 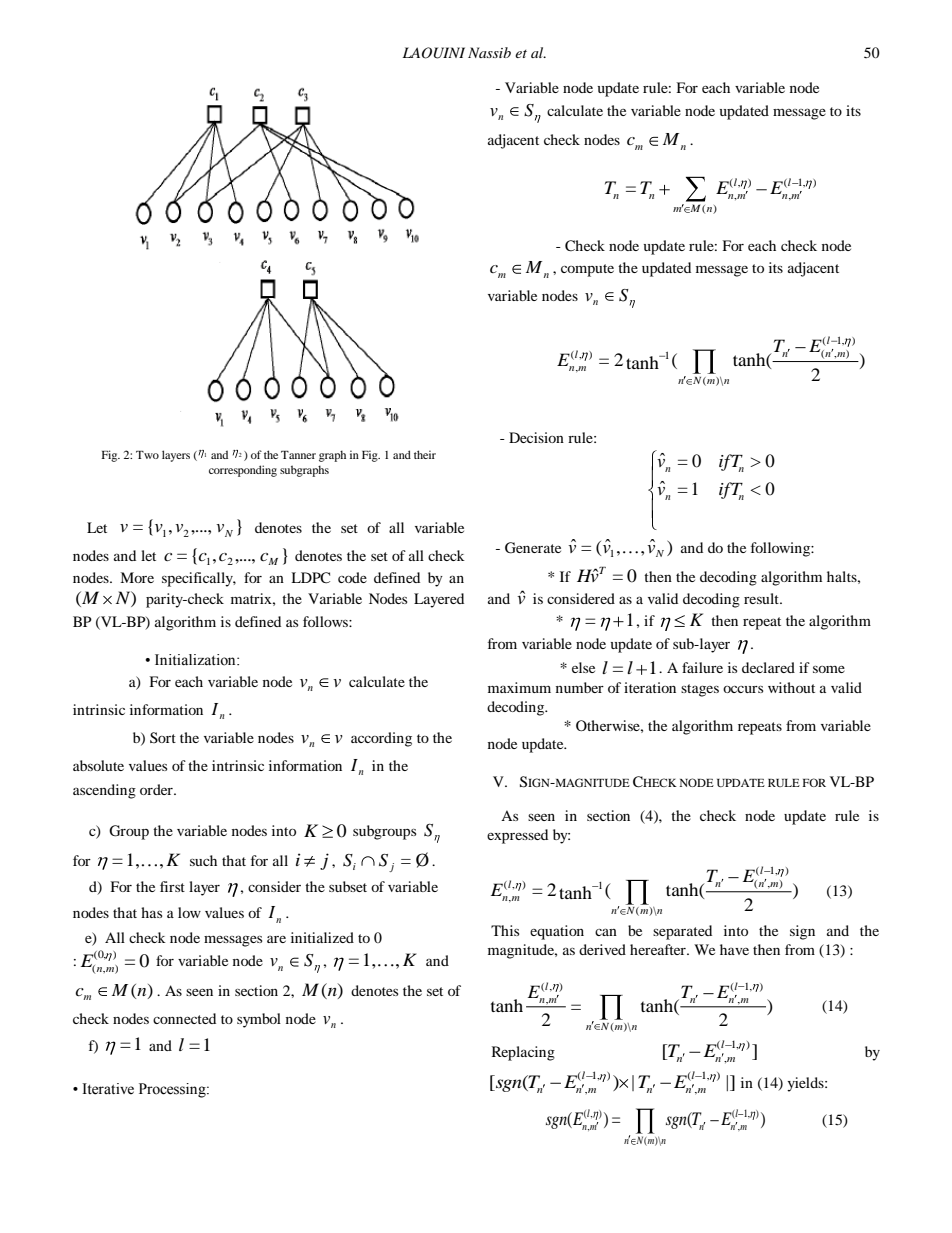 I want to click on result, so click(x=762, y=598).
